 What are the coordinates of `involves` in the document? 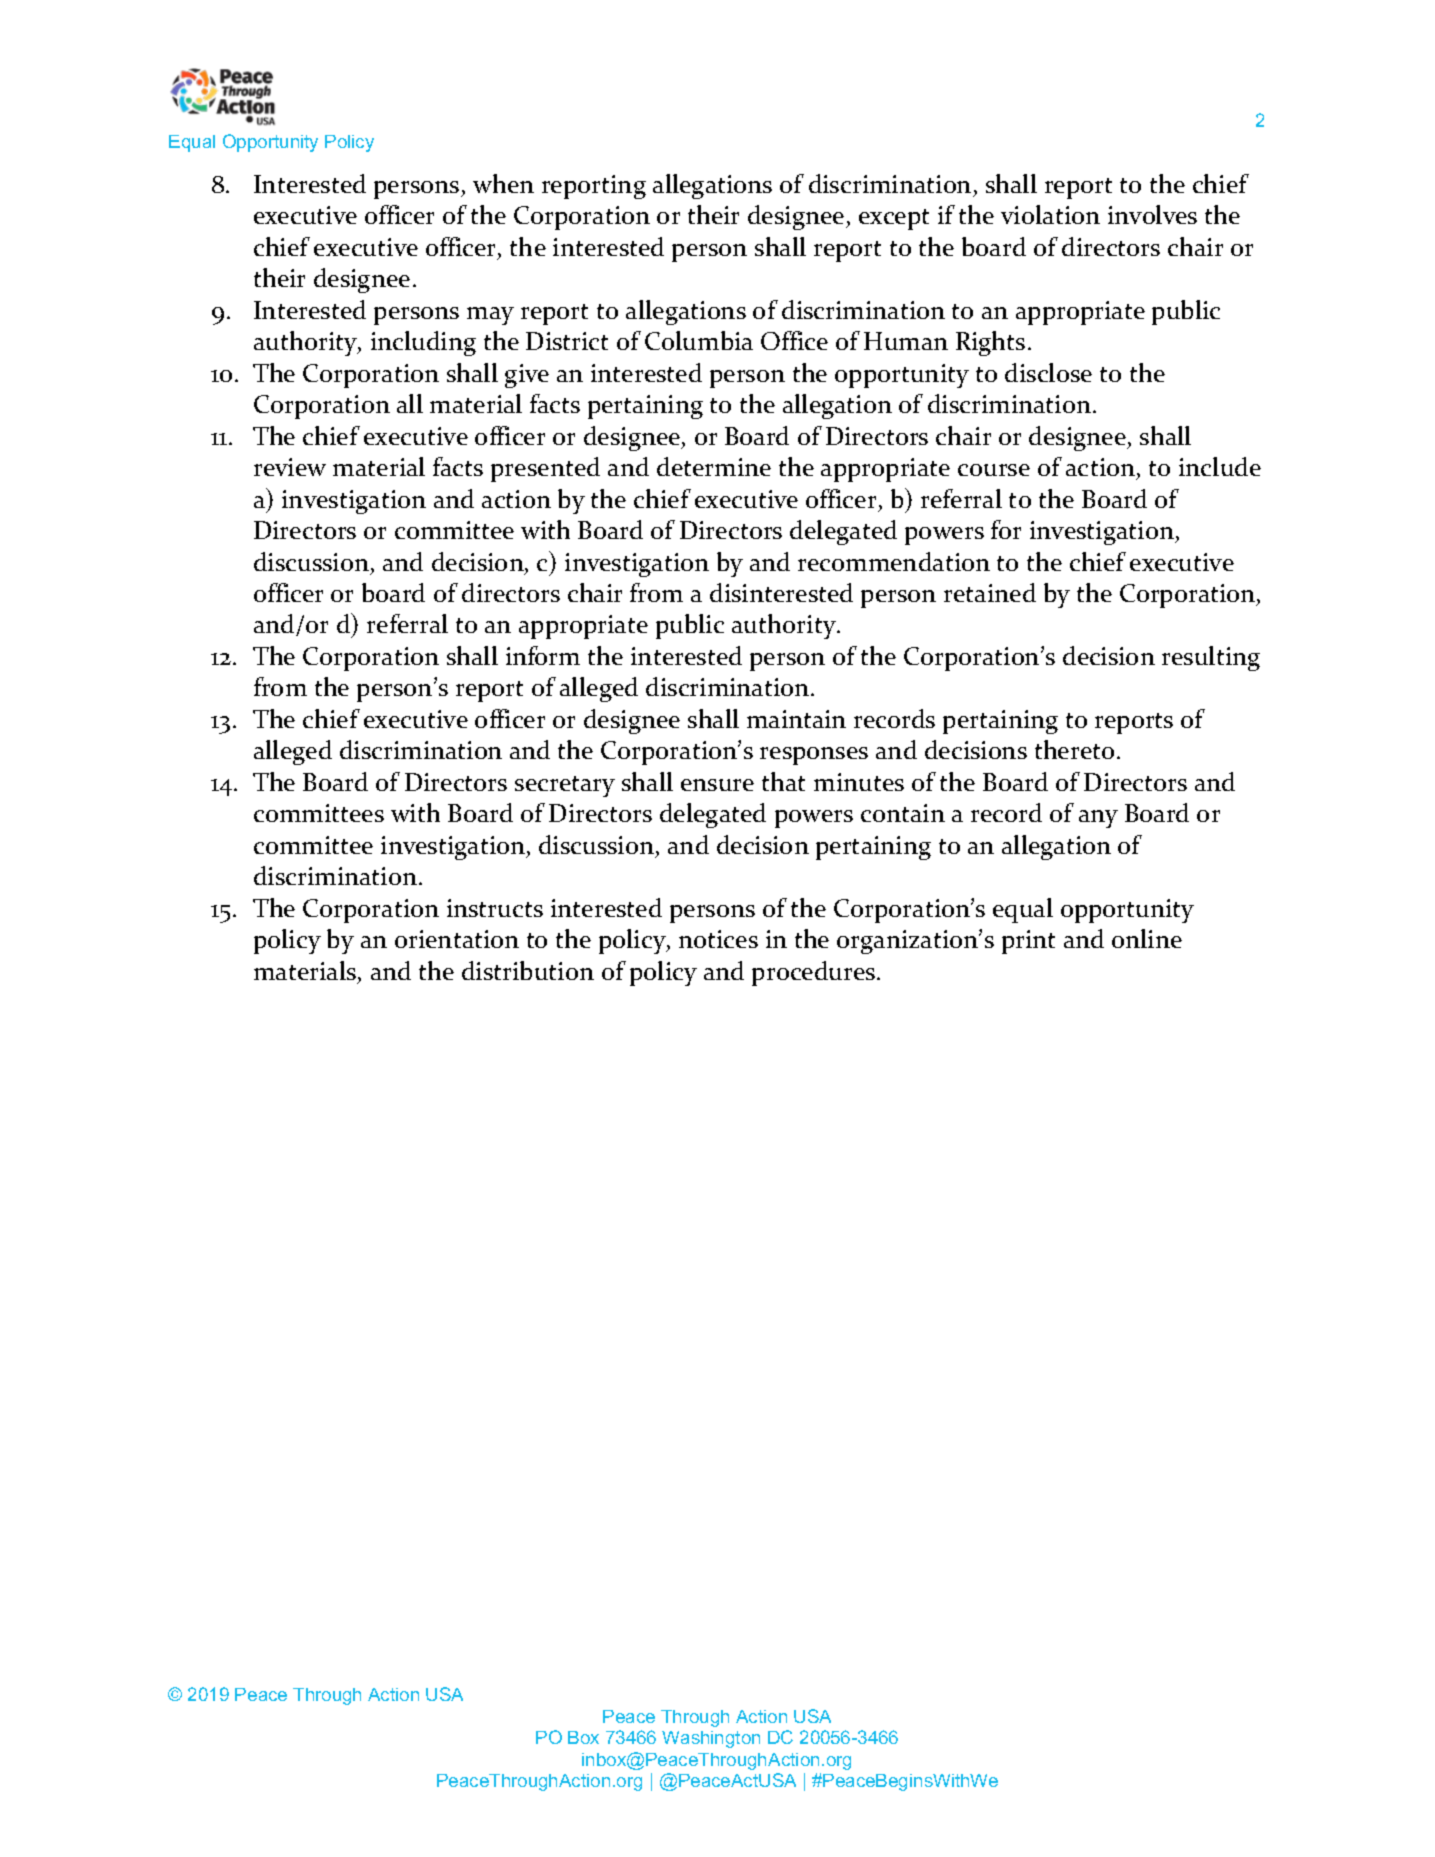 It's located at (1152, 214).
